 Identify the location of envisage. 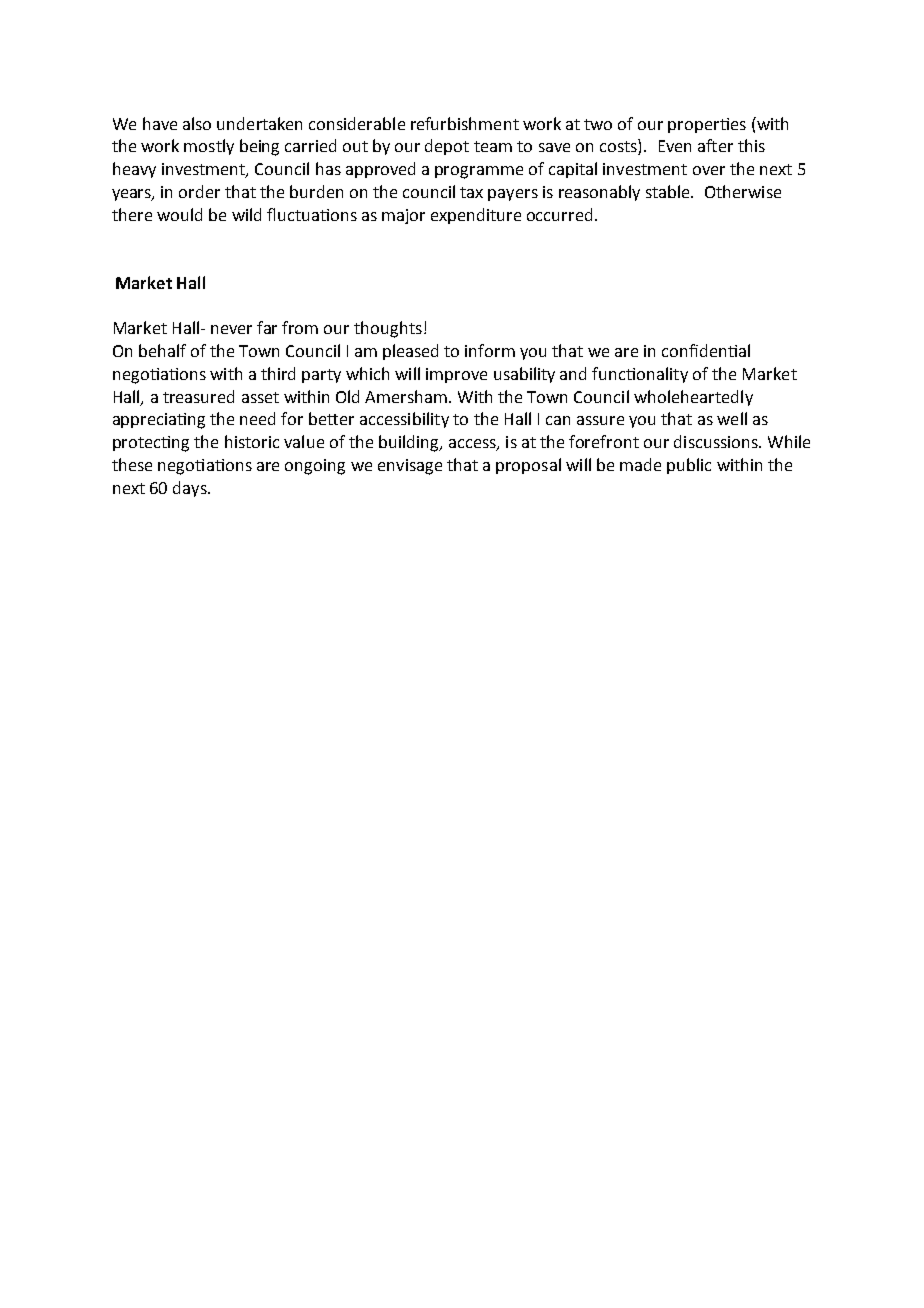
(410, 467).
